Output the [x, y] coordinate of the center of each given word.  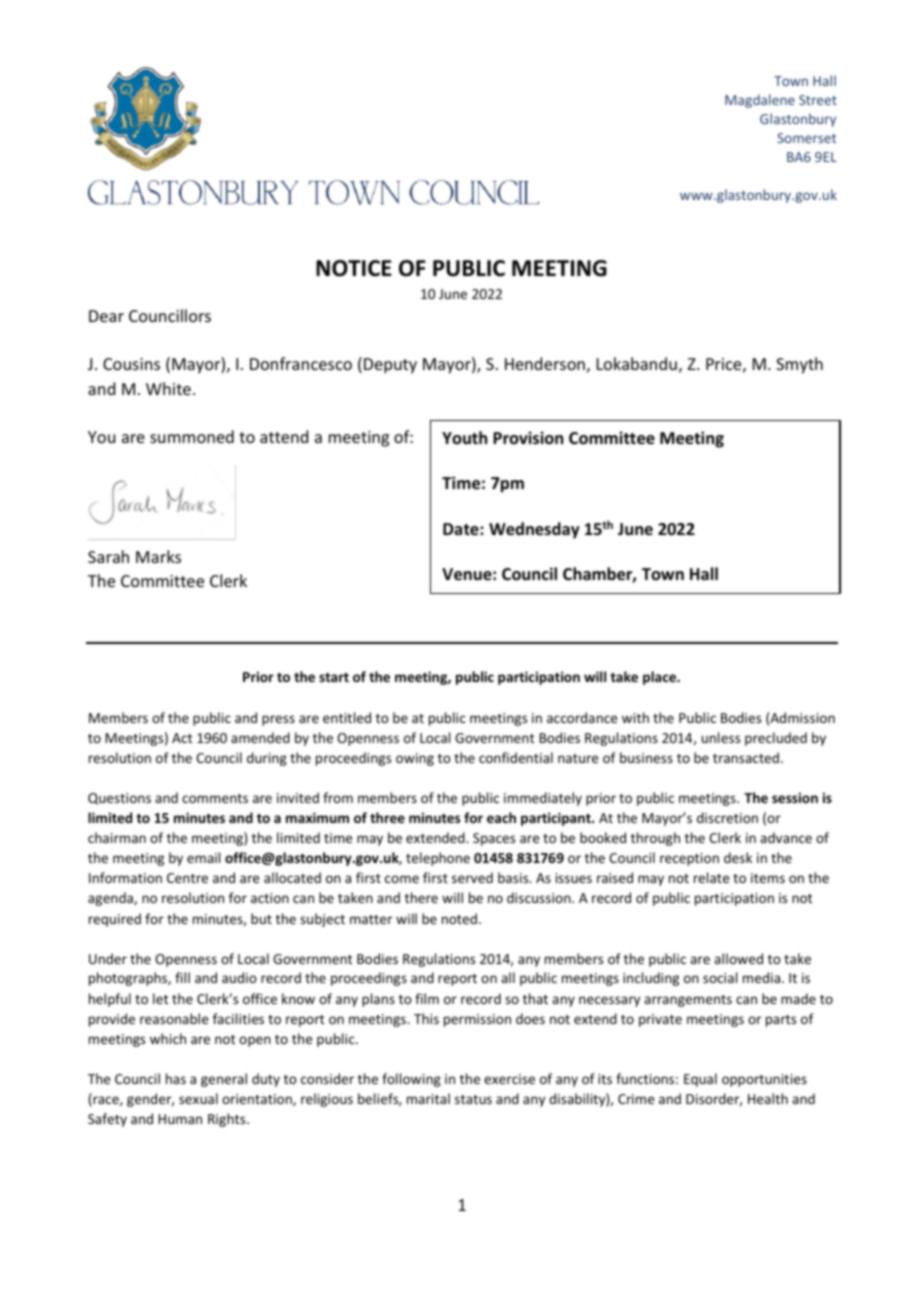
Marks [158, 556]
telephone [438, 859]
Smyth [799, 365]
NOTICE [354, 268]
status [473, 1099]
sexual [198, 1098]
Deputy [390, 366]
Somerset [806, 138]
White [168, 388]
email [203, 857]
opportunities [764, 1080]
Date [462, 529]
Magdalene [760, 101]
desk [738, 857]
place [660, 678]
